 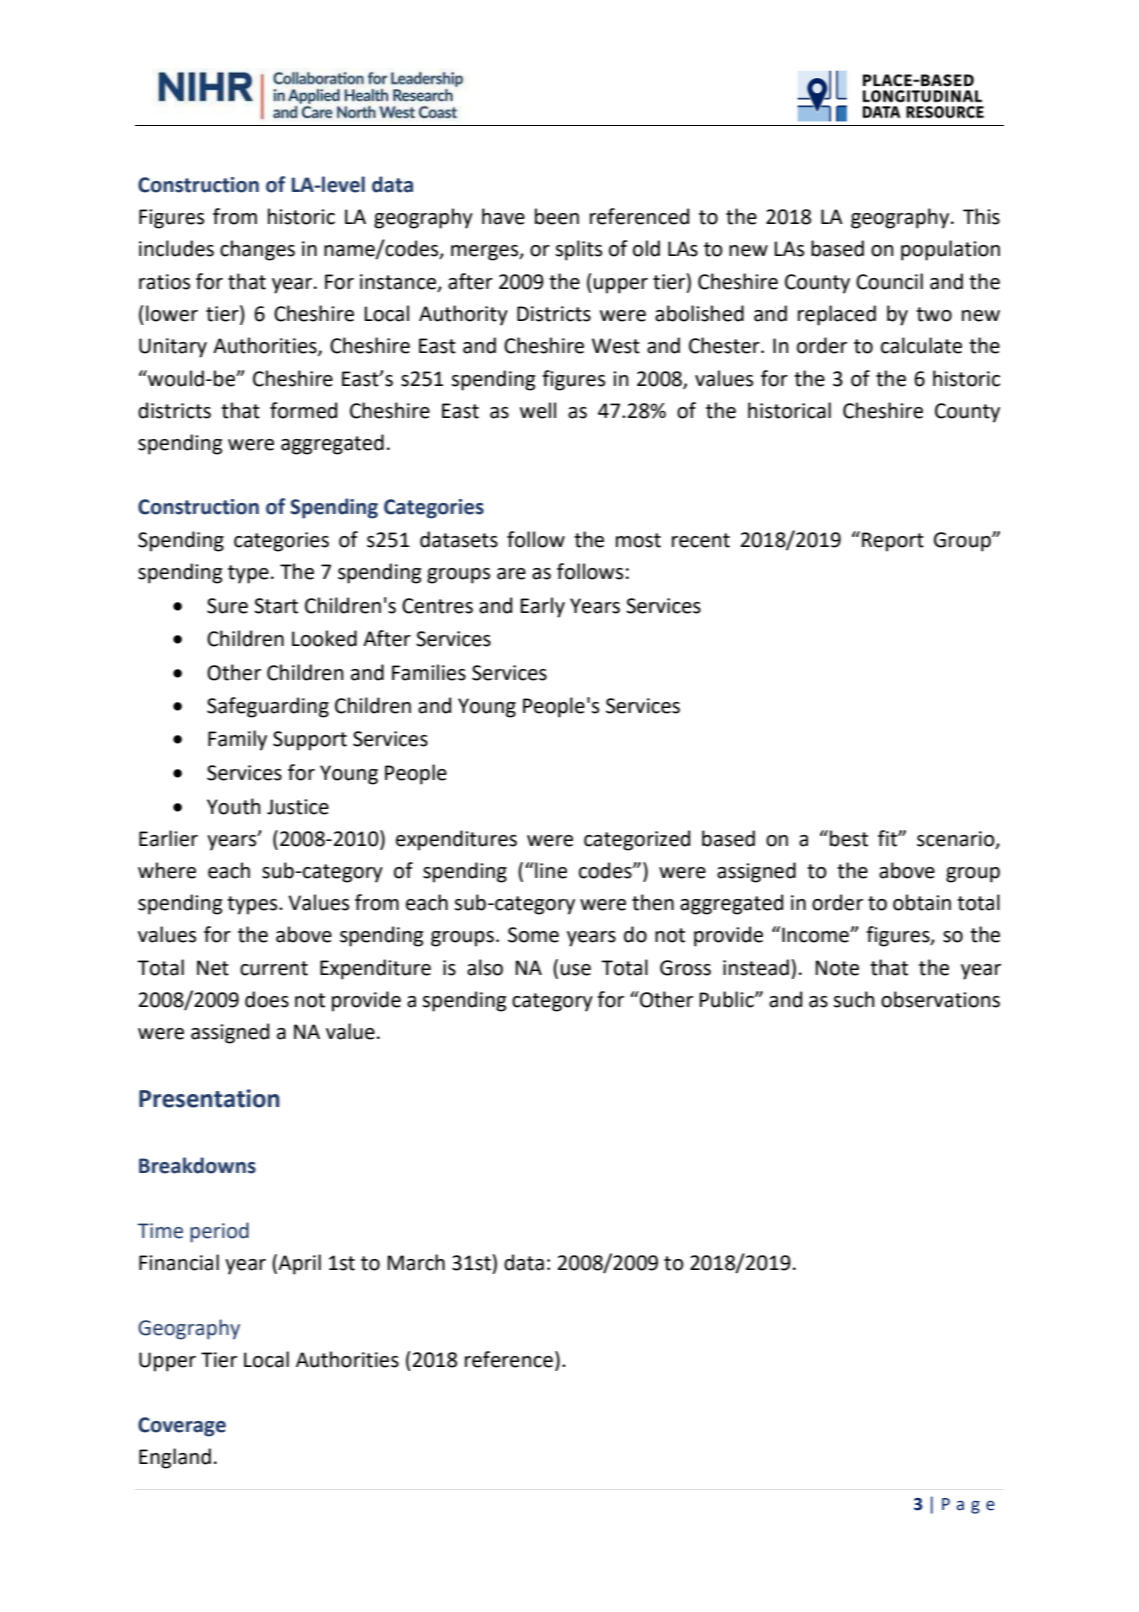 What do you see at coordinates (234, 806) in the screenshot?
I see `Youth` at bounding box center [234, 806].
